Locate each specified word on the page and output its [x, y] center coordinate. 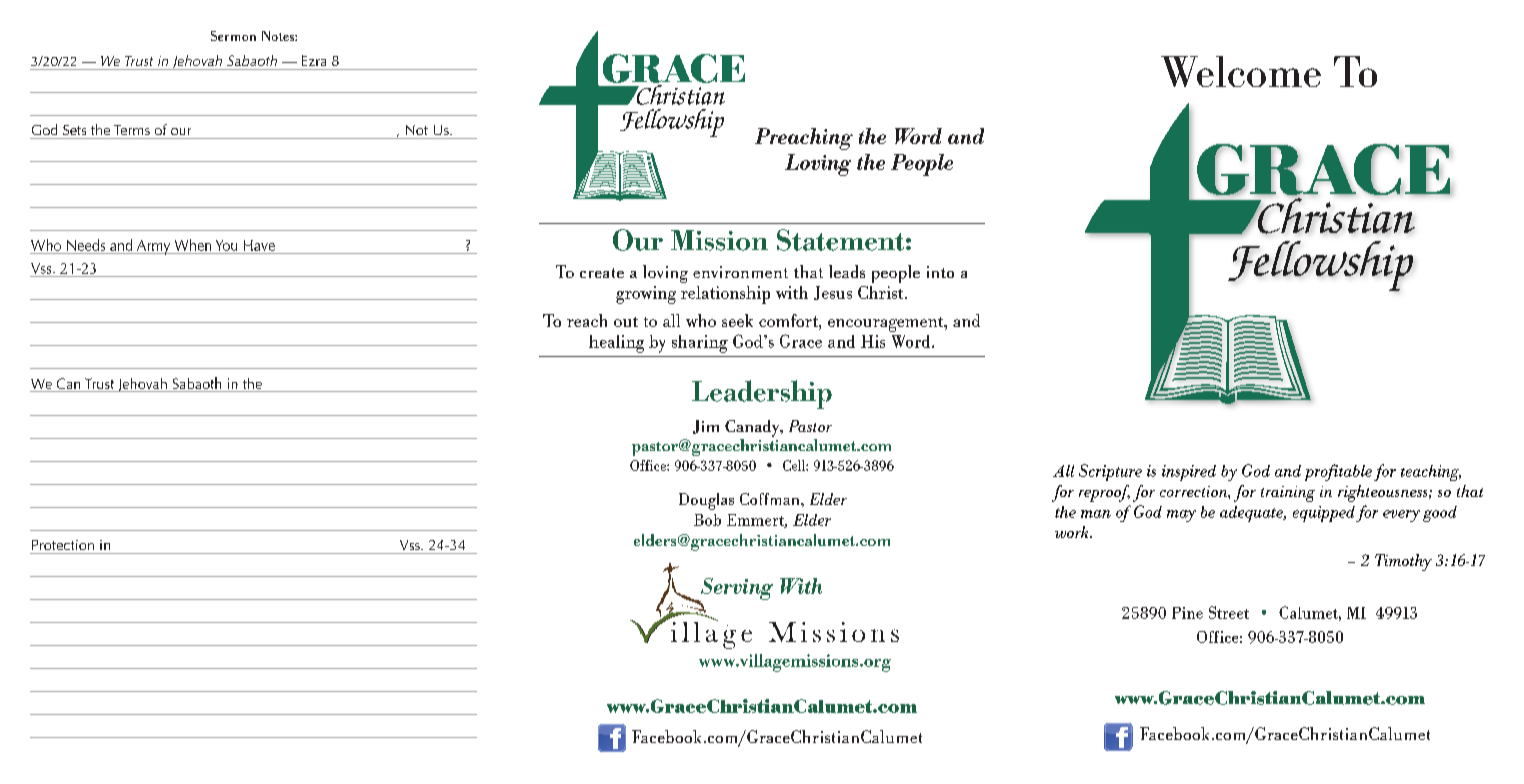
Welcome [1241, 71]
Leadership [762, 394]
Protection [63, 545]
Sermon [233, 36]
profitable [1338, 472]
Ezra [314, 60]
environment [740, 272]
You [226, 245]
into [940, 272]
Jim [706, 427]
